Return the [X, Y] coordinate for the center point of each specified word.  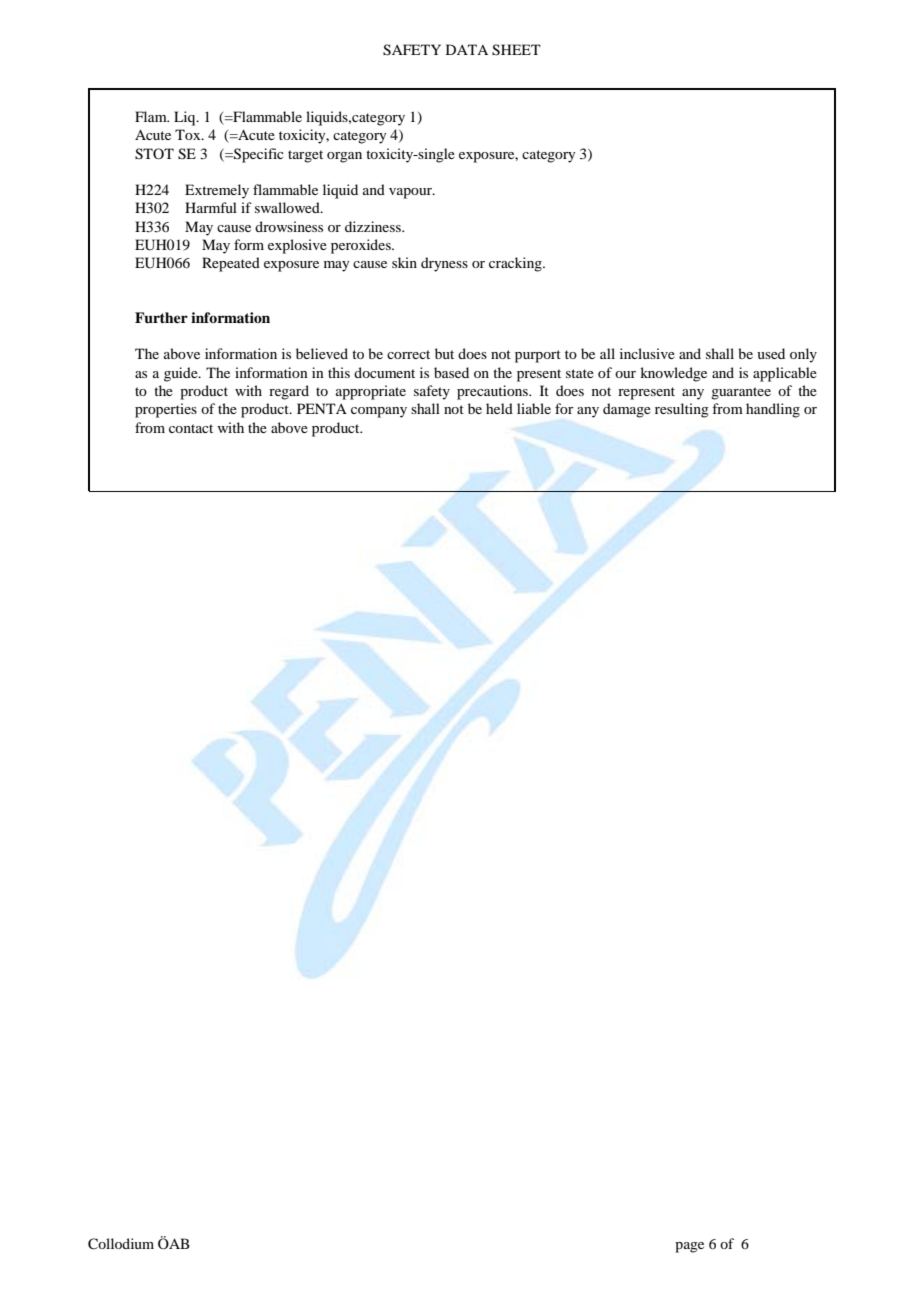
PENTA [322, 408]
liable [534, 408]
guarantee [741, 393]
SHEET [516, 50]
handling [773, 410]
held [499, 408]
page [689, 1247]
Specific [258, 155]
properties [166, 410]
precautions [493, 392]
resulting [682, 410]
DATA [467, 49]
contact [191, 428]
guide [182, 374]
